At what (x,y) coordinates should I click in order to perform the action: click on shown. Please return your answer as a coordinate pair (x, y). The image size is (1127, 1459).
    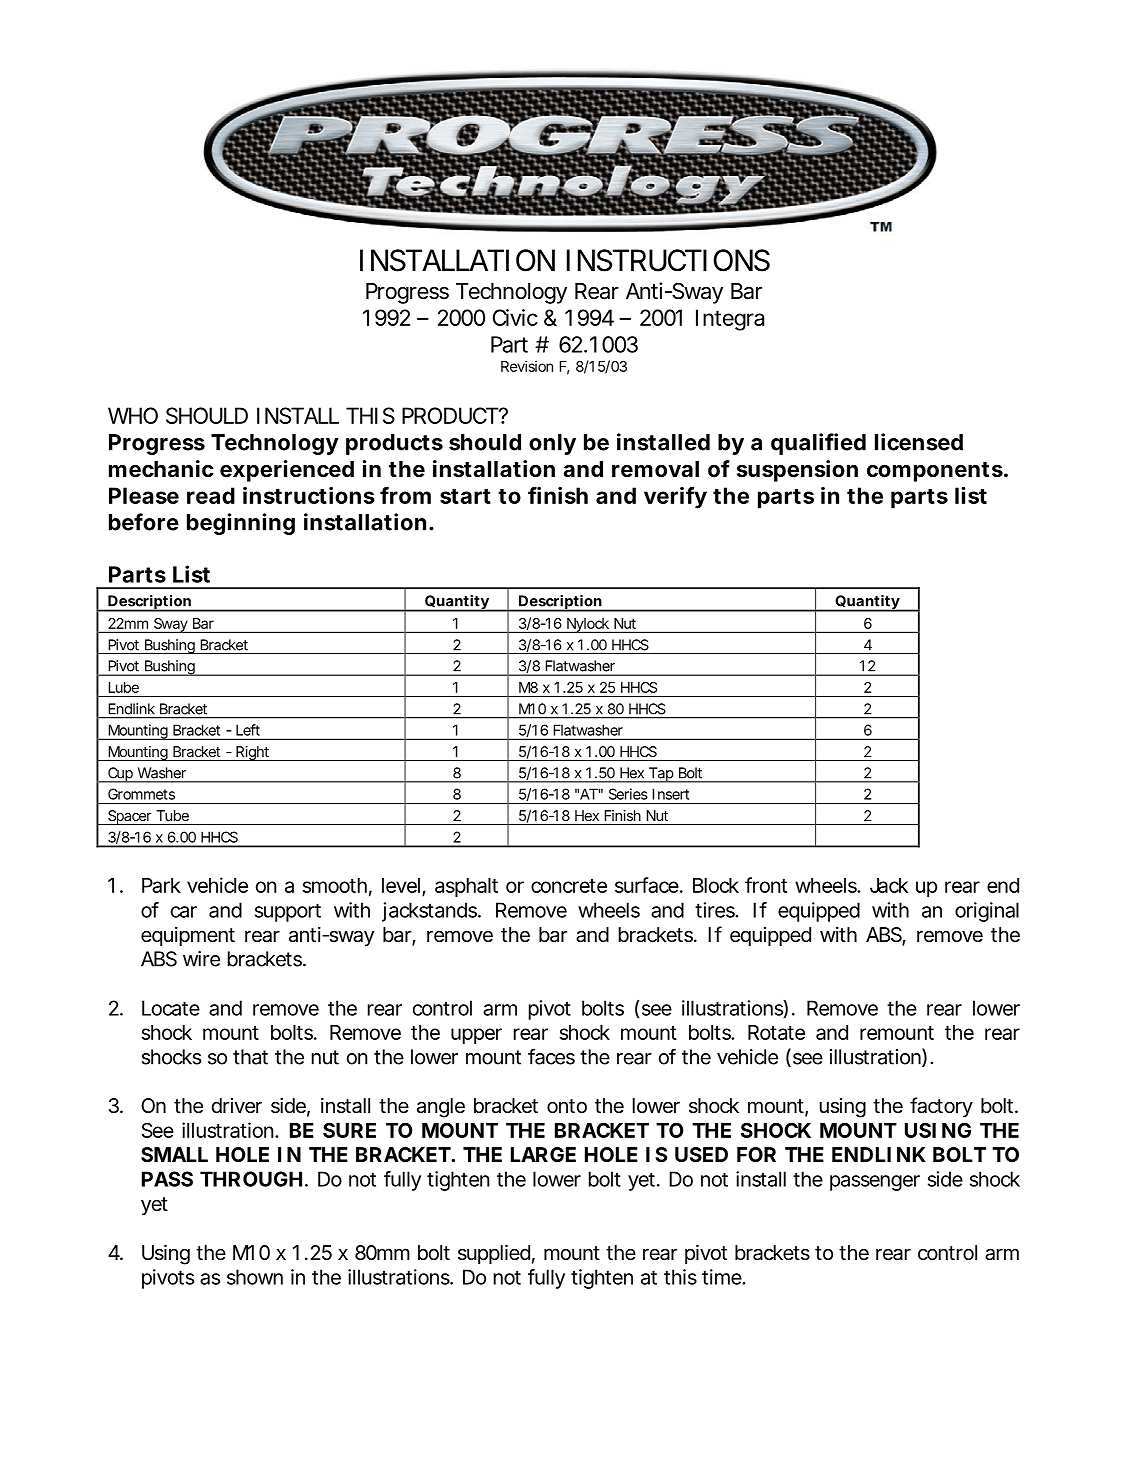
    Looking at the image, I should click on (255, 1277).
